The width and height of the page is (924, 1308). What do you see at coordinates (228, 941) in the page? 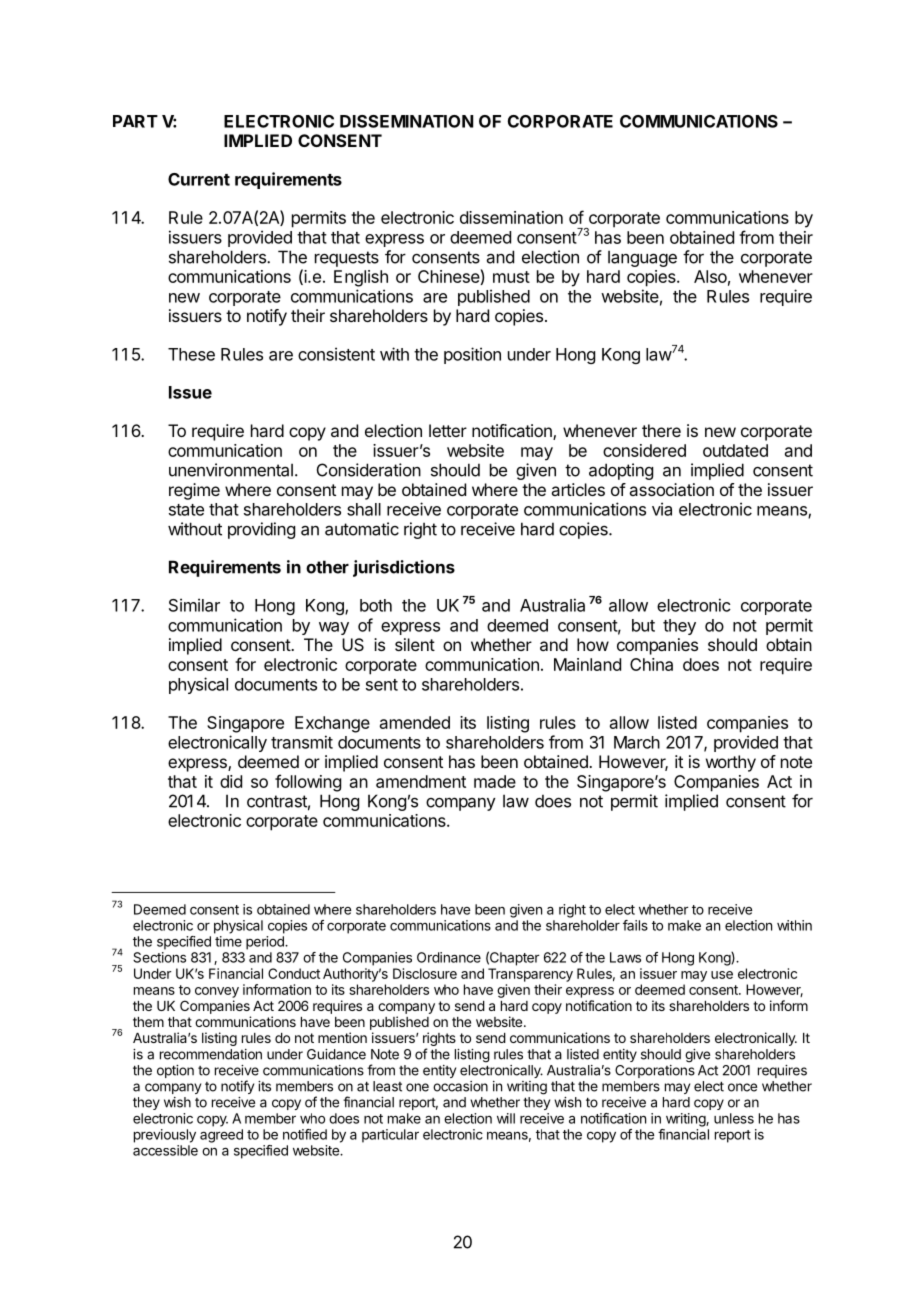
I see `time` at bounding box center [228, 941].
